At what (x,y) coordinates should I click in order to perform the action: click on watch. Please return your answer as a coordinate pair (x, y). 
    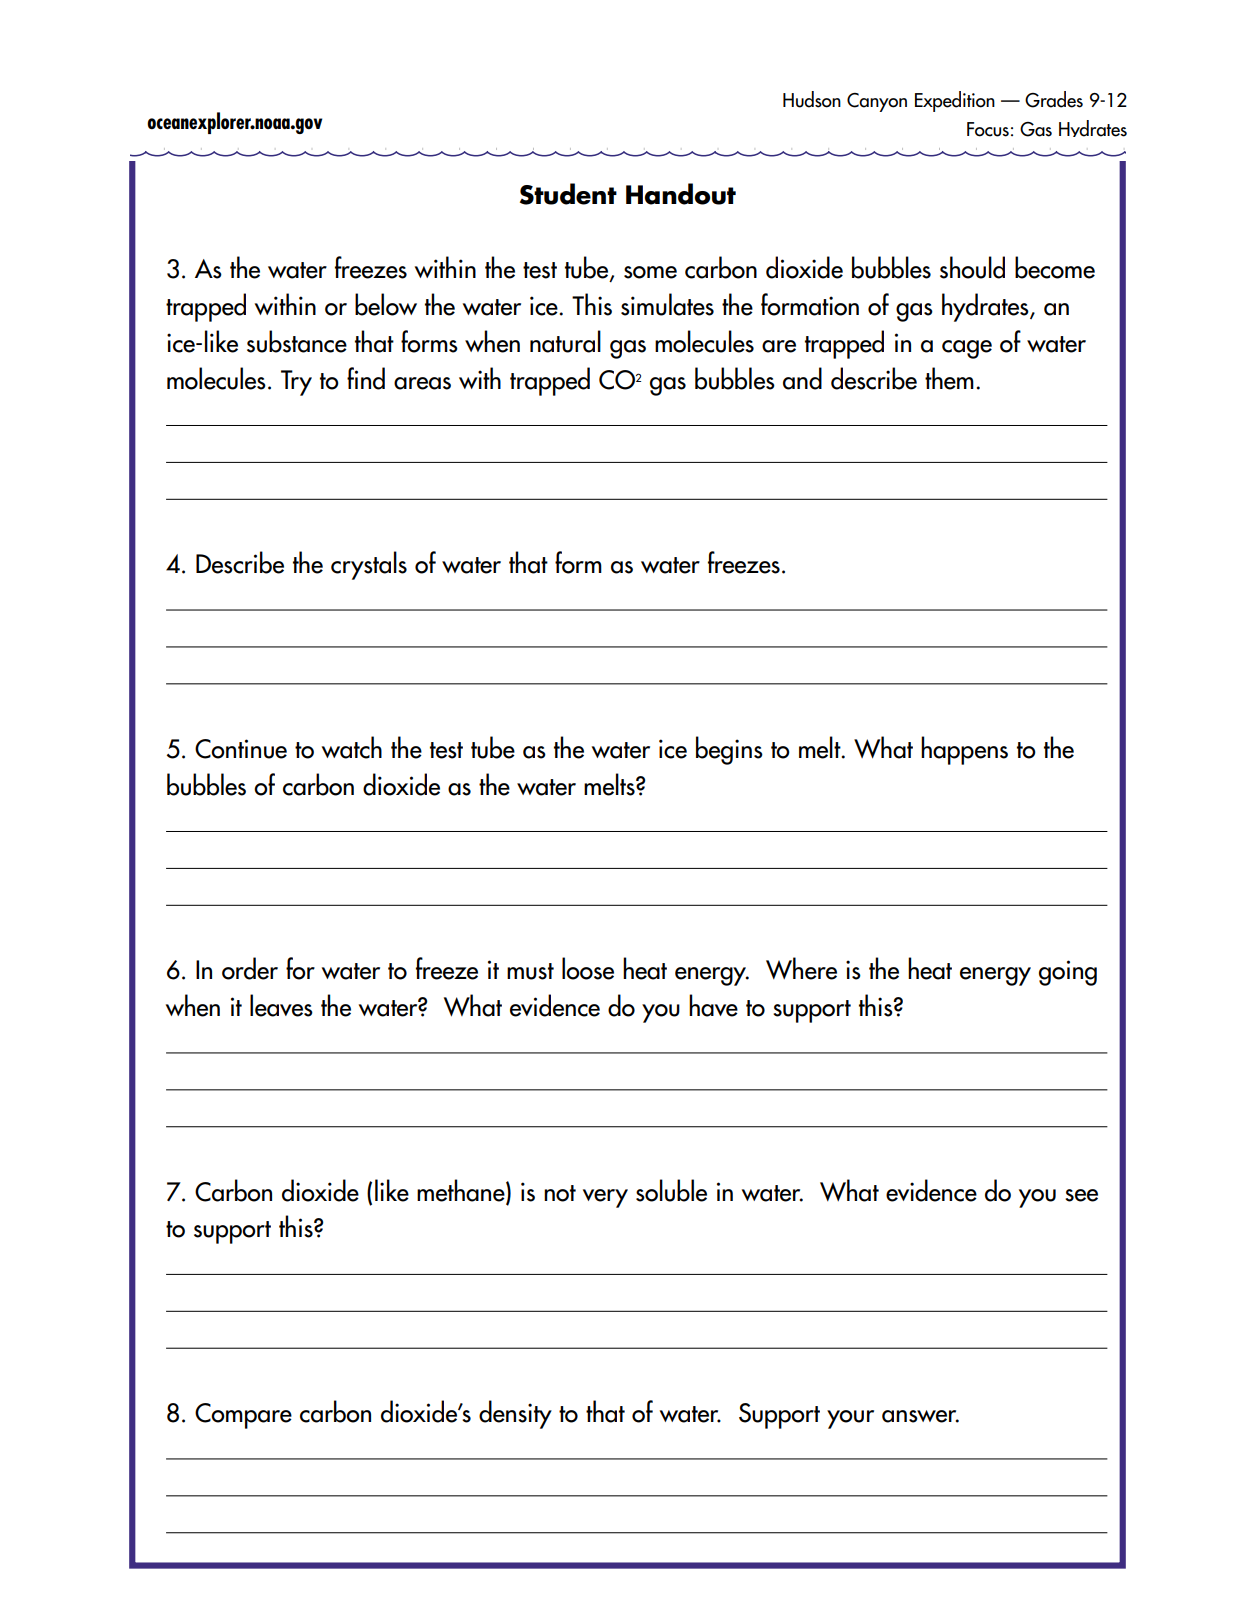
    Looking at the image, I should click on (352, 747).
